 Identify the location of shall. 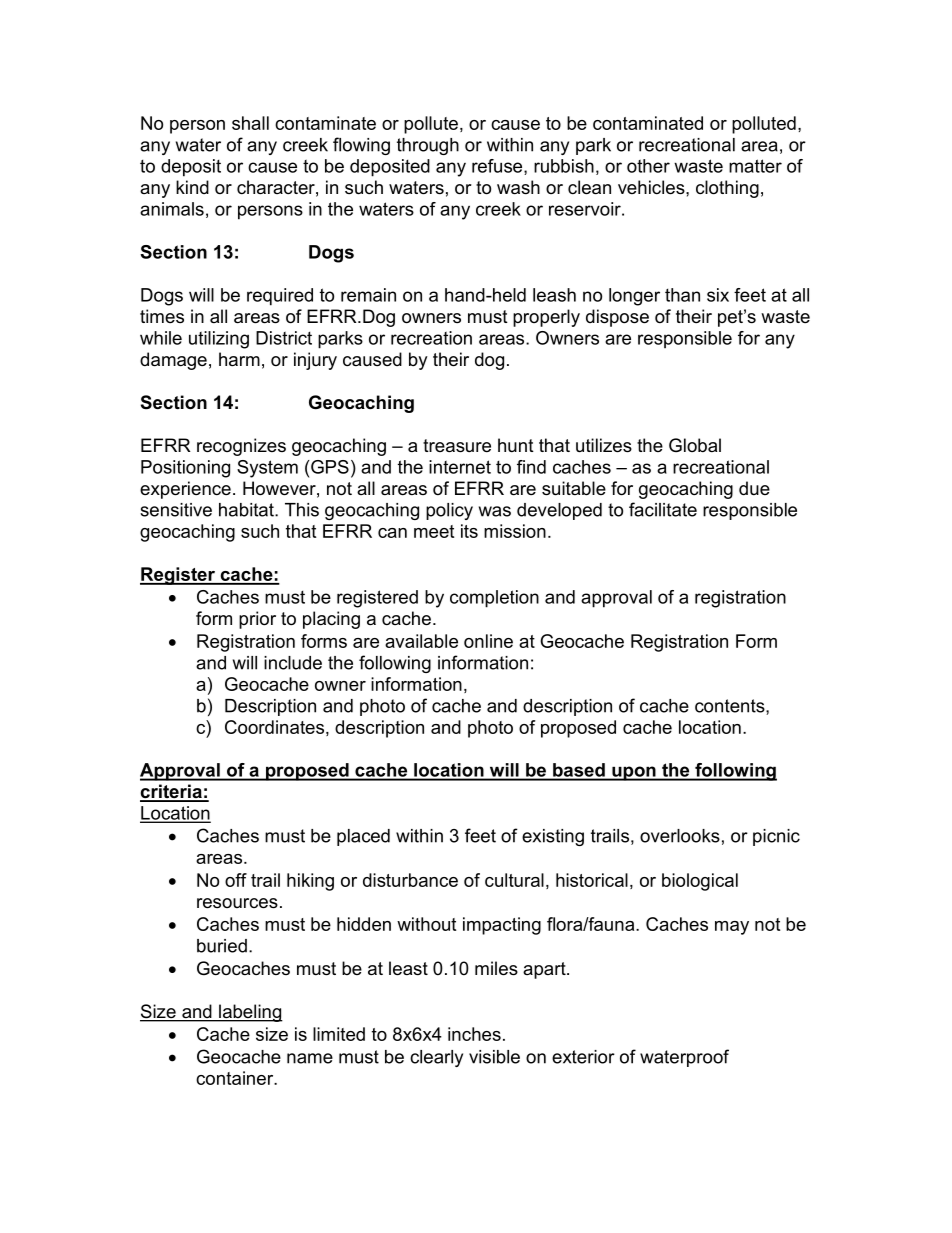
(250, 123).
